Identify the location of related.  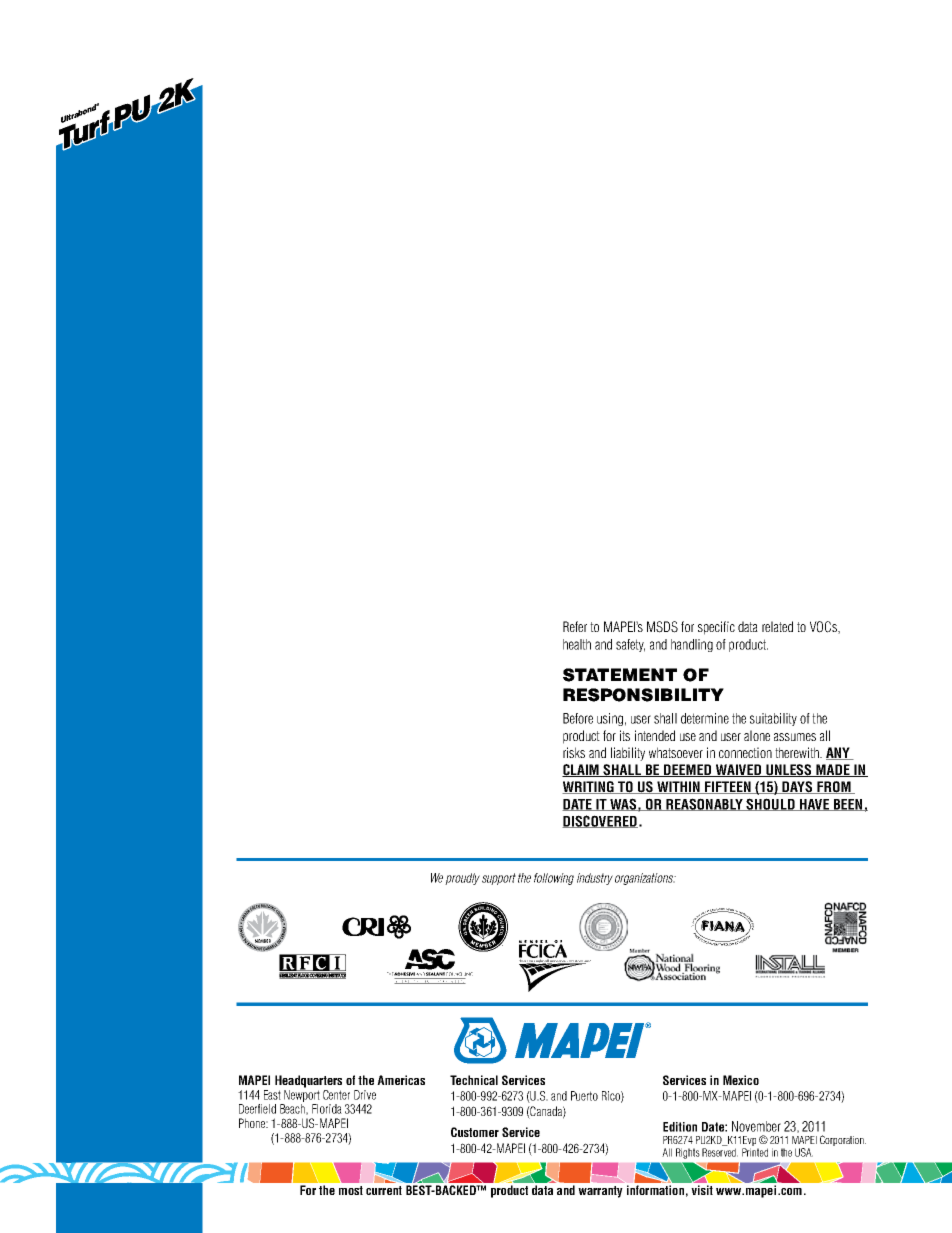
(777, 626).
